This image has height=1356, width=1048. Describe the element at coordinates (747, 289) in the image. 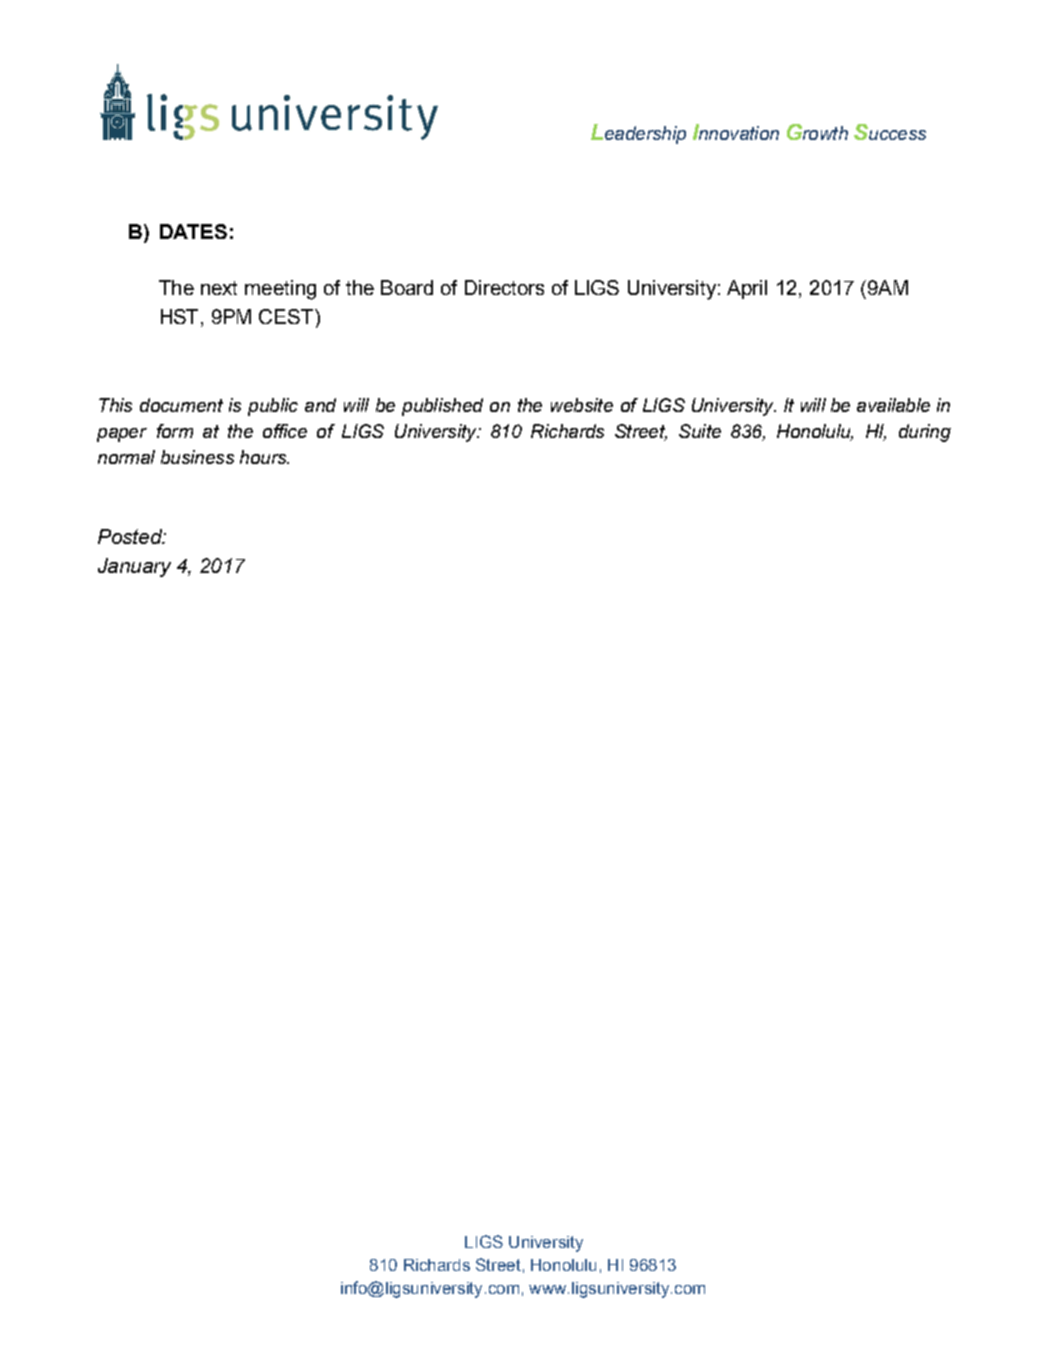

I see `April` at that location.
